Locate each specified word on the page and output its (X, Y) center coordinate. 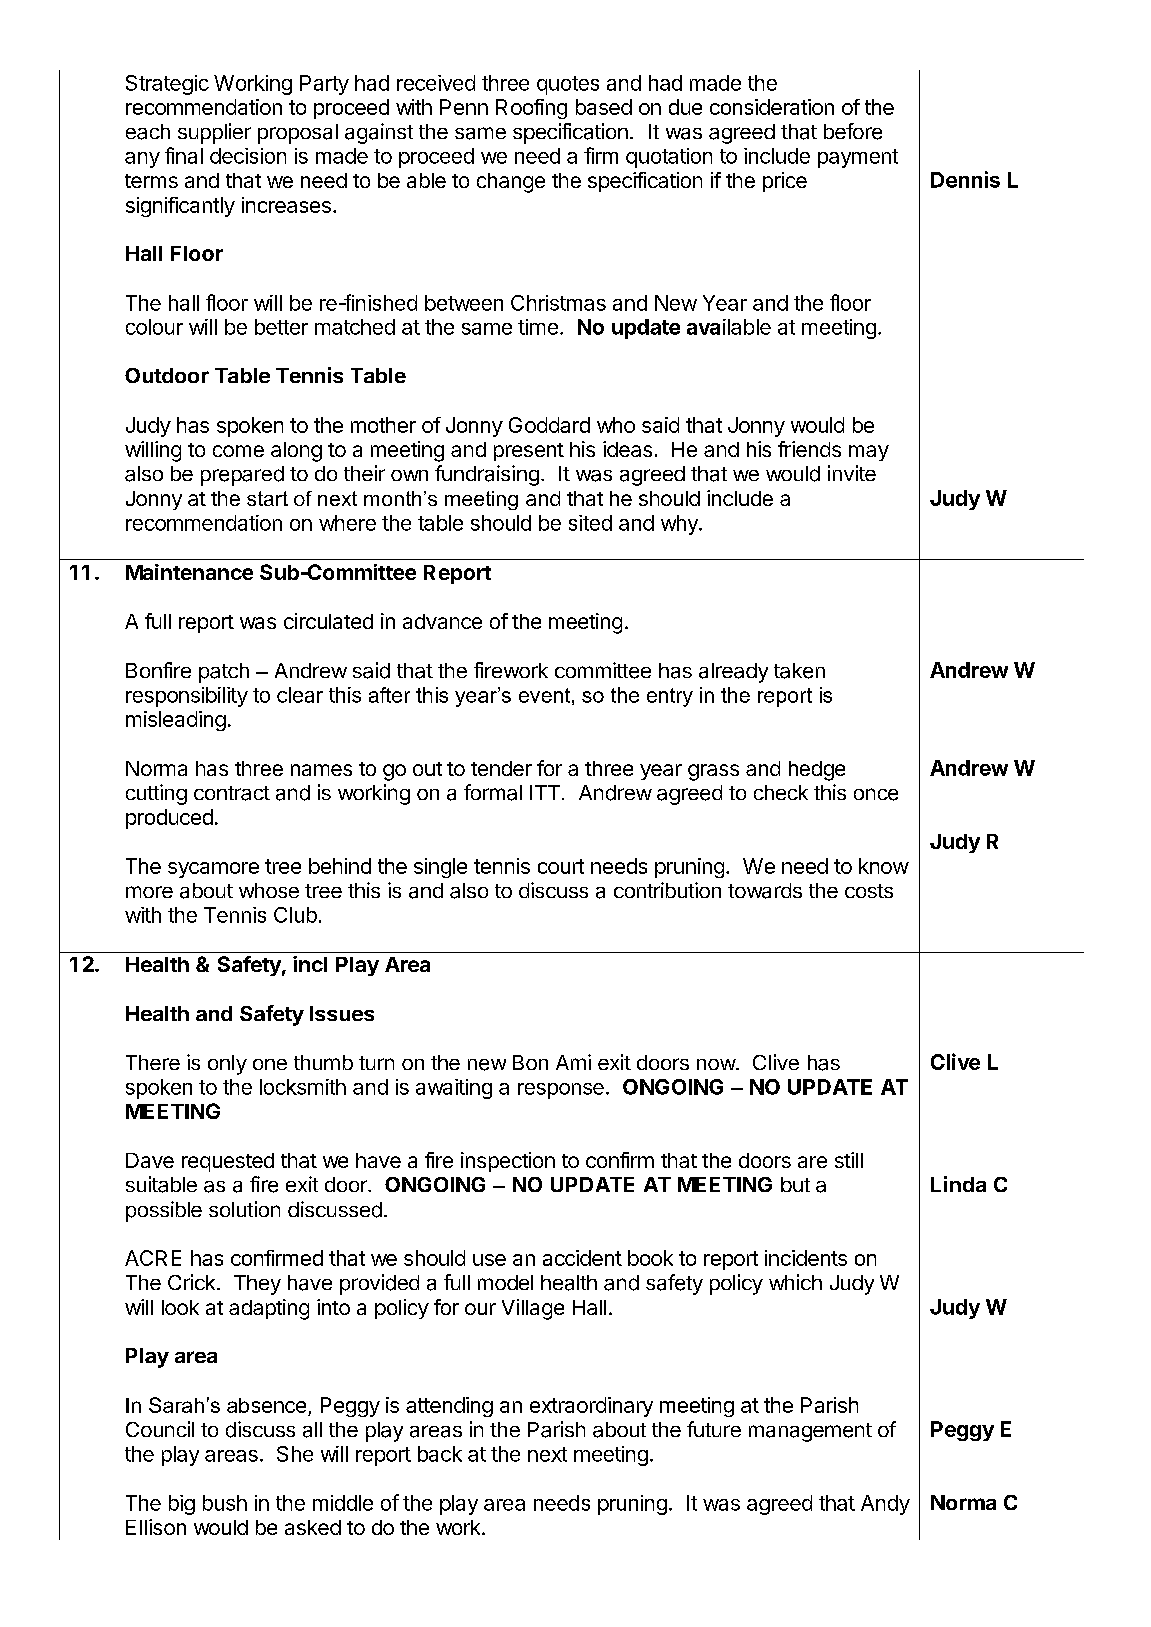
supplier (214, 133)
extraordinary (591, 1407)
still (849, 1160)
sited (590, 523)
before (853, 131)
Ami (573, 1062)
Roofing (531, 109)
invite (852, 473)
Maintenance (189, 572)
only (227, 1065)
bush (225, 1503)
